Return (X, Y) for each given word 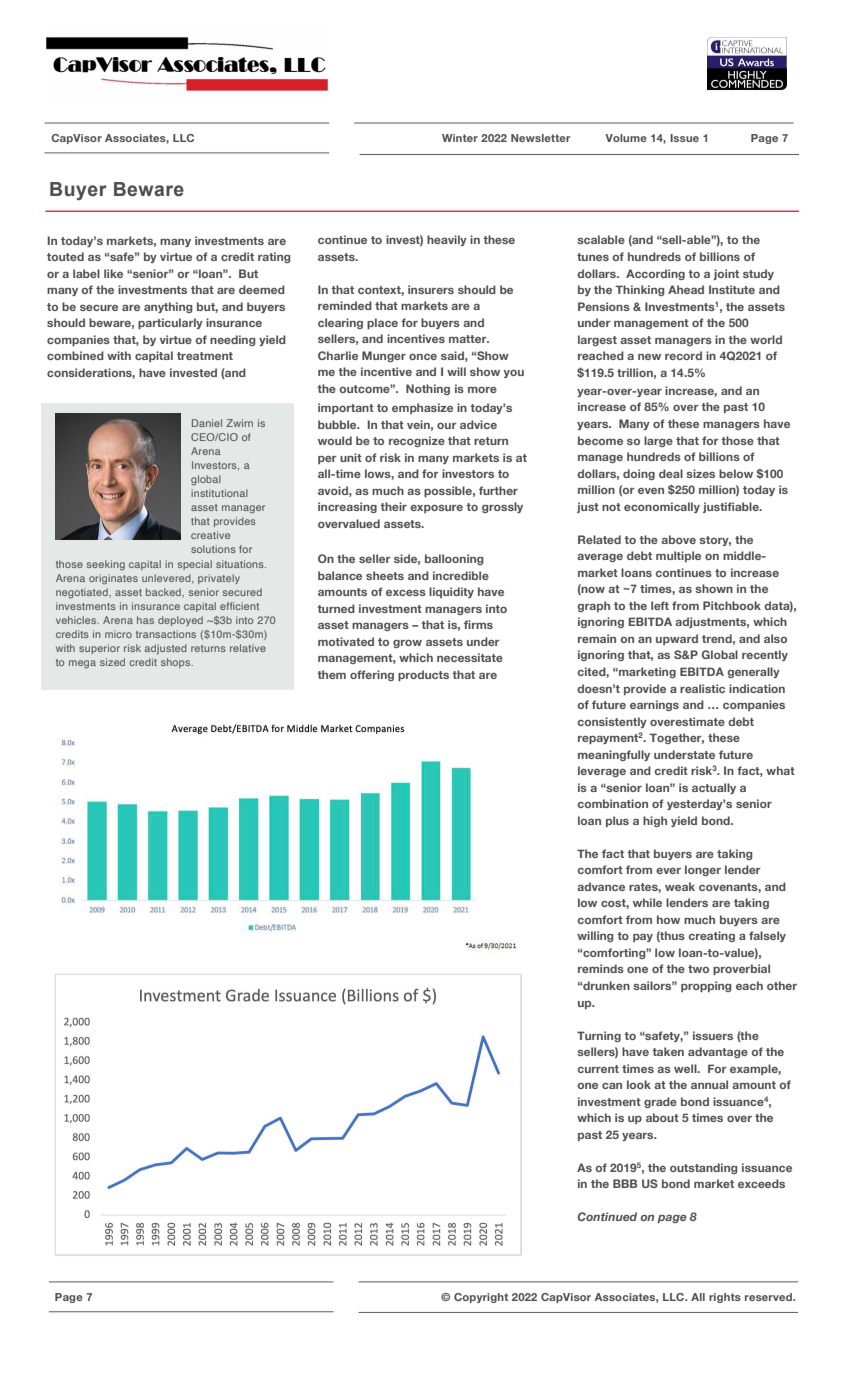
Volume (626, 138)
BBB (625, 1183)
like (113, 273)
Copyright (481, 1298)
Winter (460, 138)
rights (725, 1298)
